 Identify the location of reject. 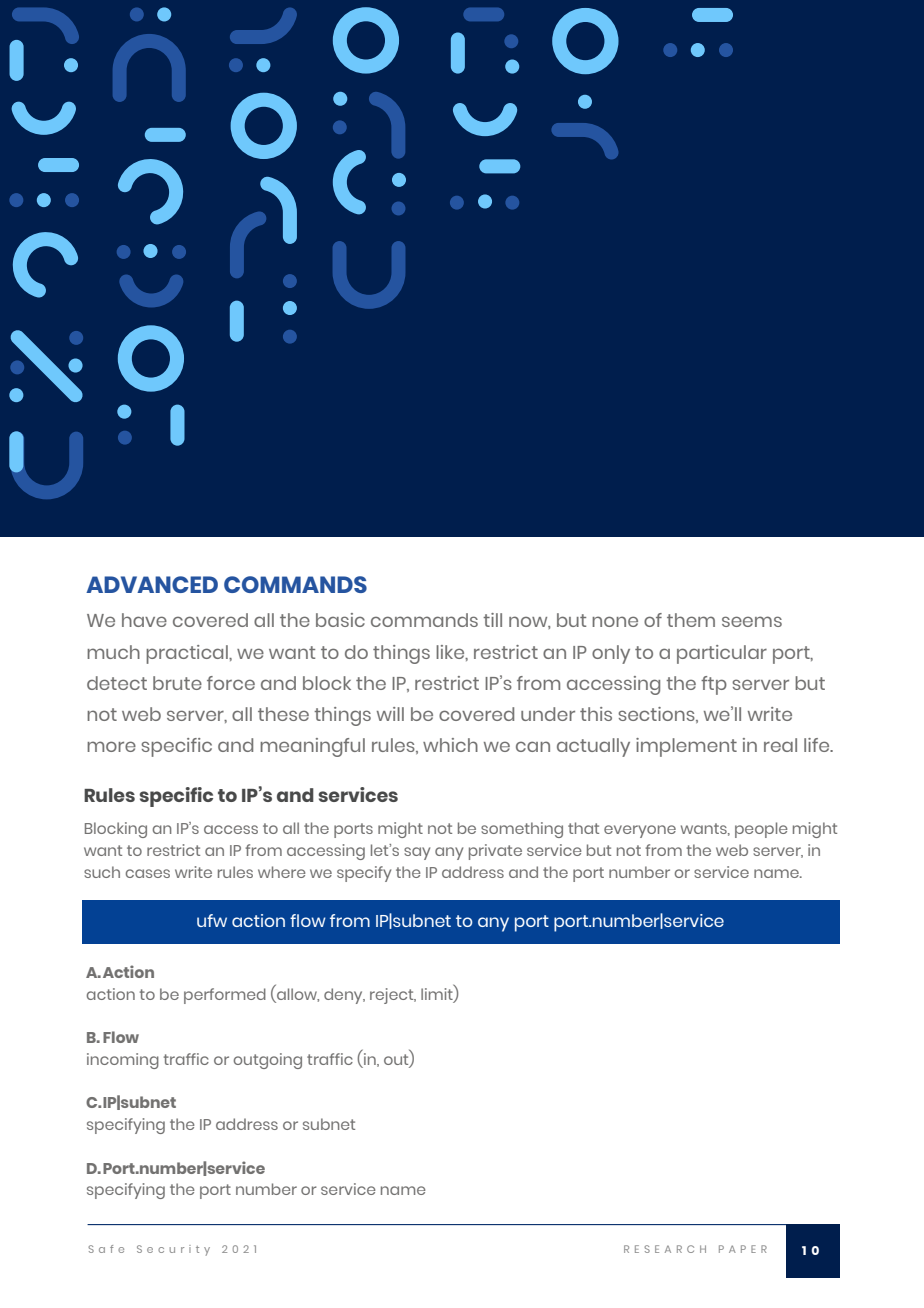
(393, 996).
